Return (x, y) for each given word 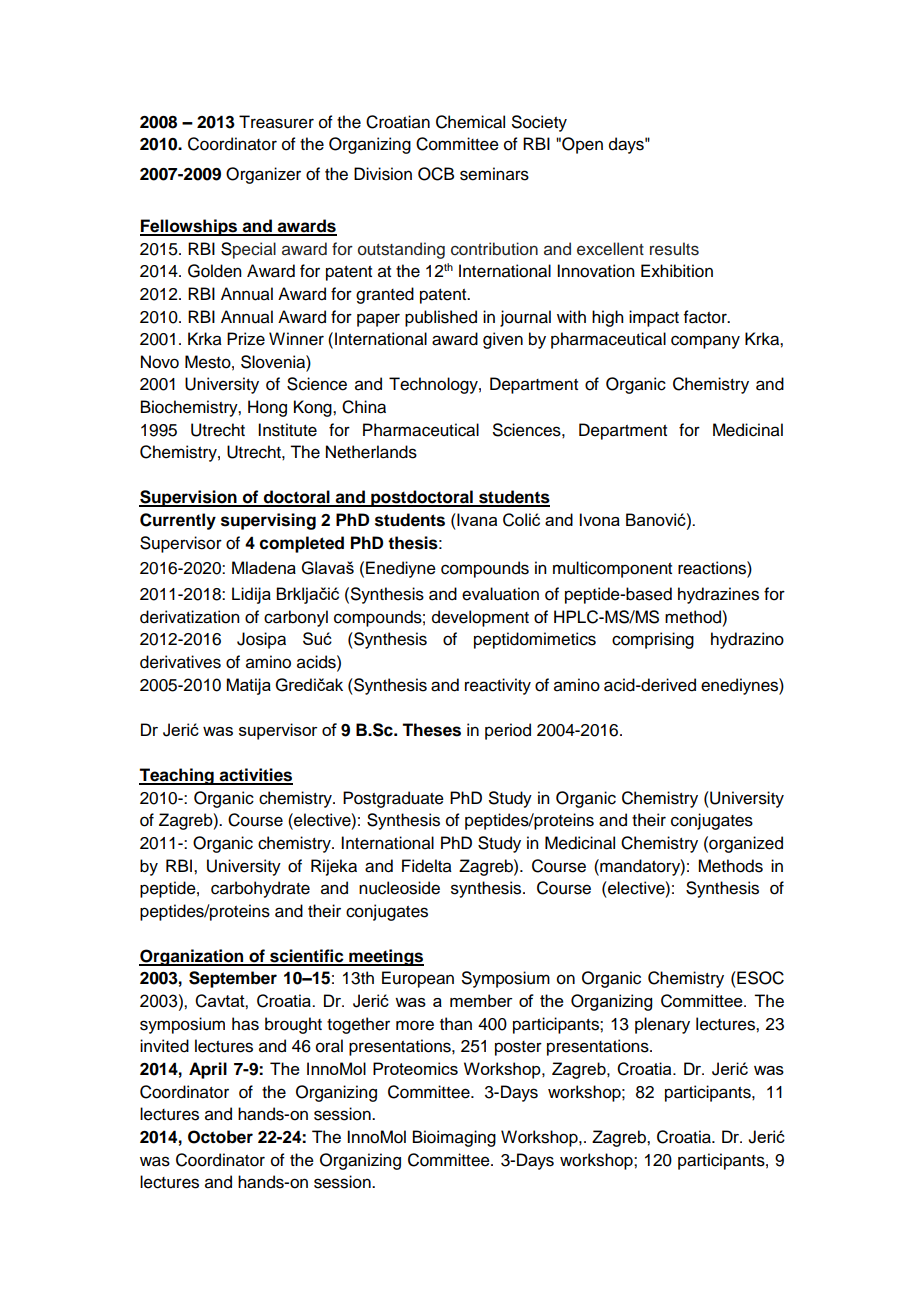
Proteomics (415, 1068)
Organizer (263, 175)
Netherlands (371, 452)
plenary (662, 1025)
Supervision (189, 498)
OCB (436, 174)
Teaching (177, 776)
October (220, 1137)
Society (539, 123)
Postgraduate (393, 799)
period (508, 731)
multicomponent (612, 569)
